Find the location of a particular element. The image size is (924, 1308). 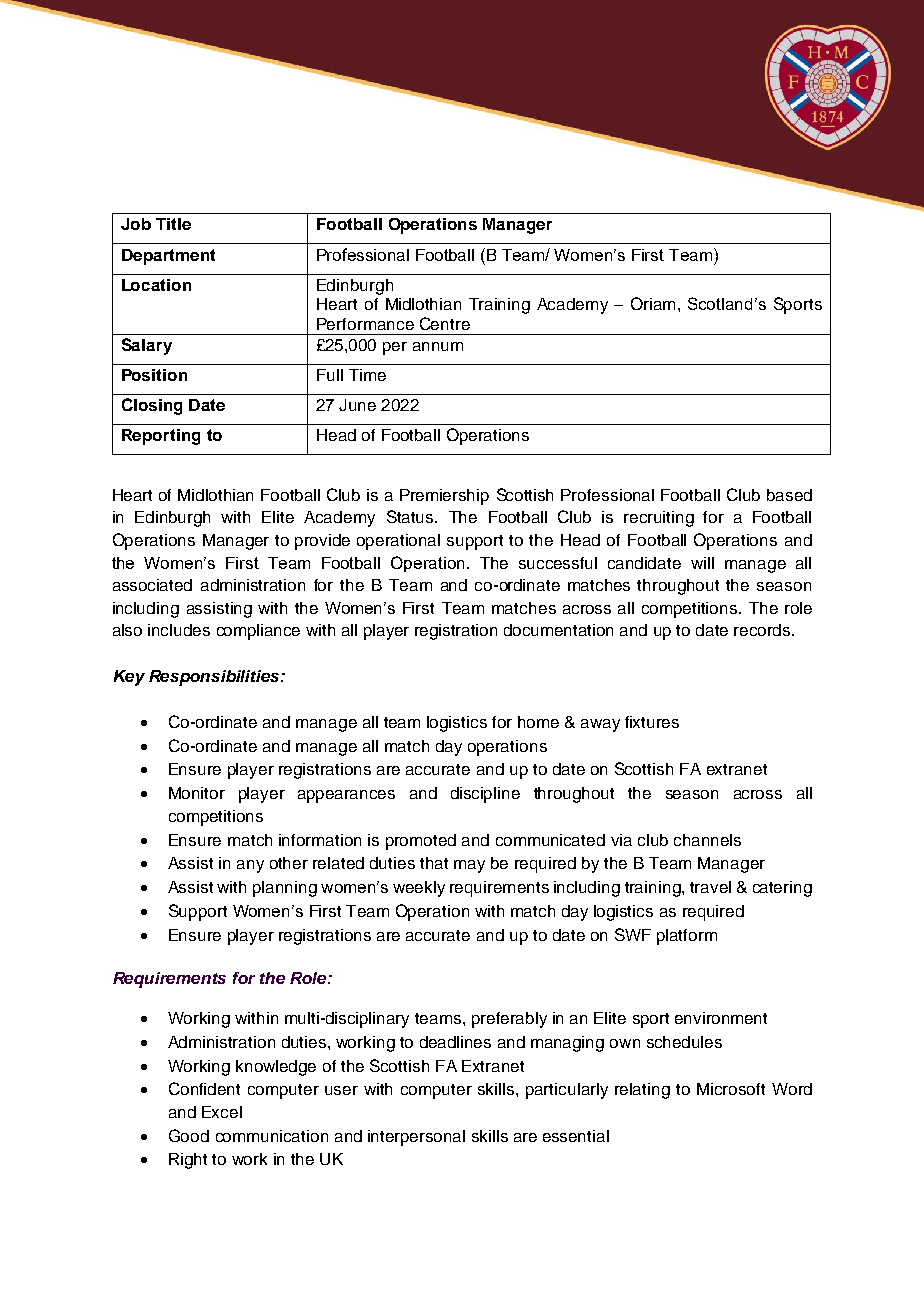

Department is located at coordinates (168, 257).
